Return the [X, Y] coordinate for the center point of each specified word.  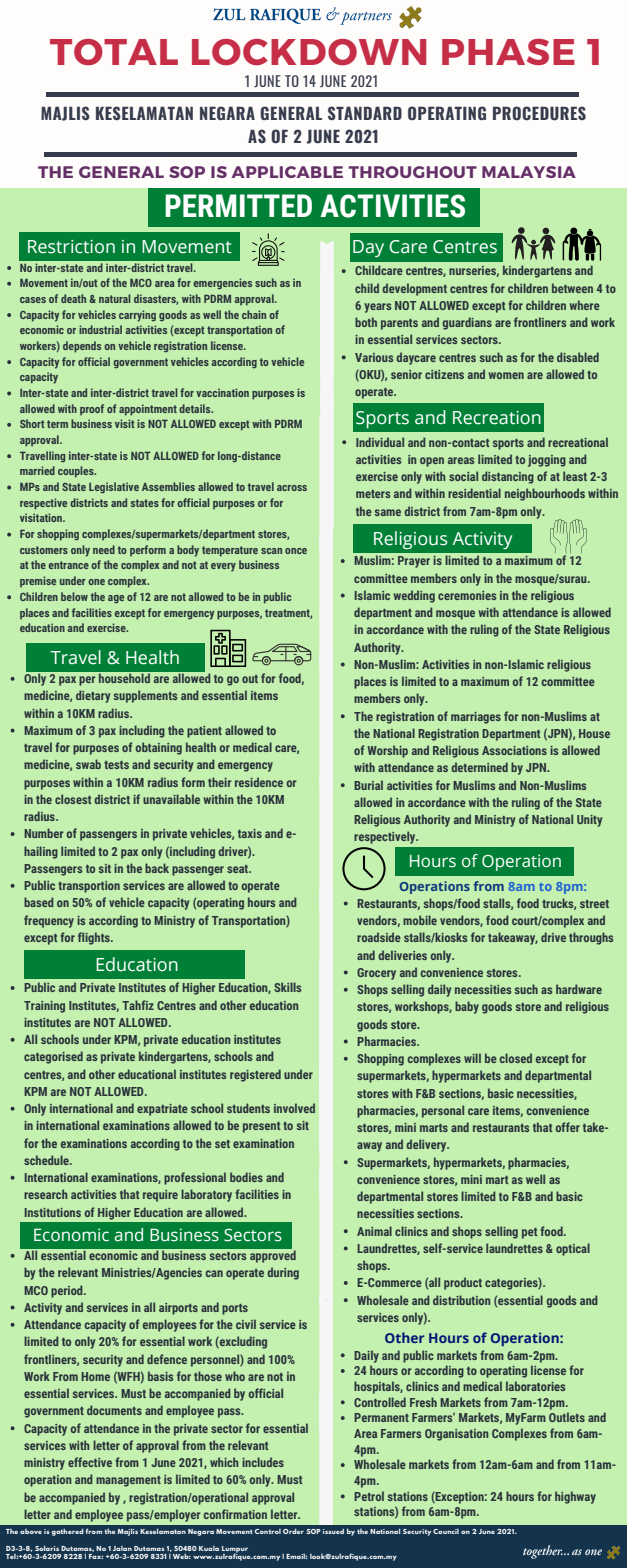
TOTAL [114, 52]
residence [259, 782]
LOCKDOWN [309, 52]
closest [73, 799]
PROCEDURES [539, 113]
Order [293, 1531]
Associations [514, 750]
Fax [96, 1556]
